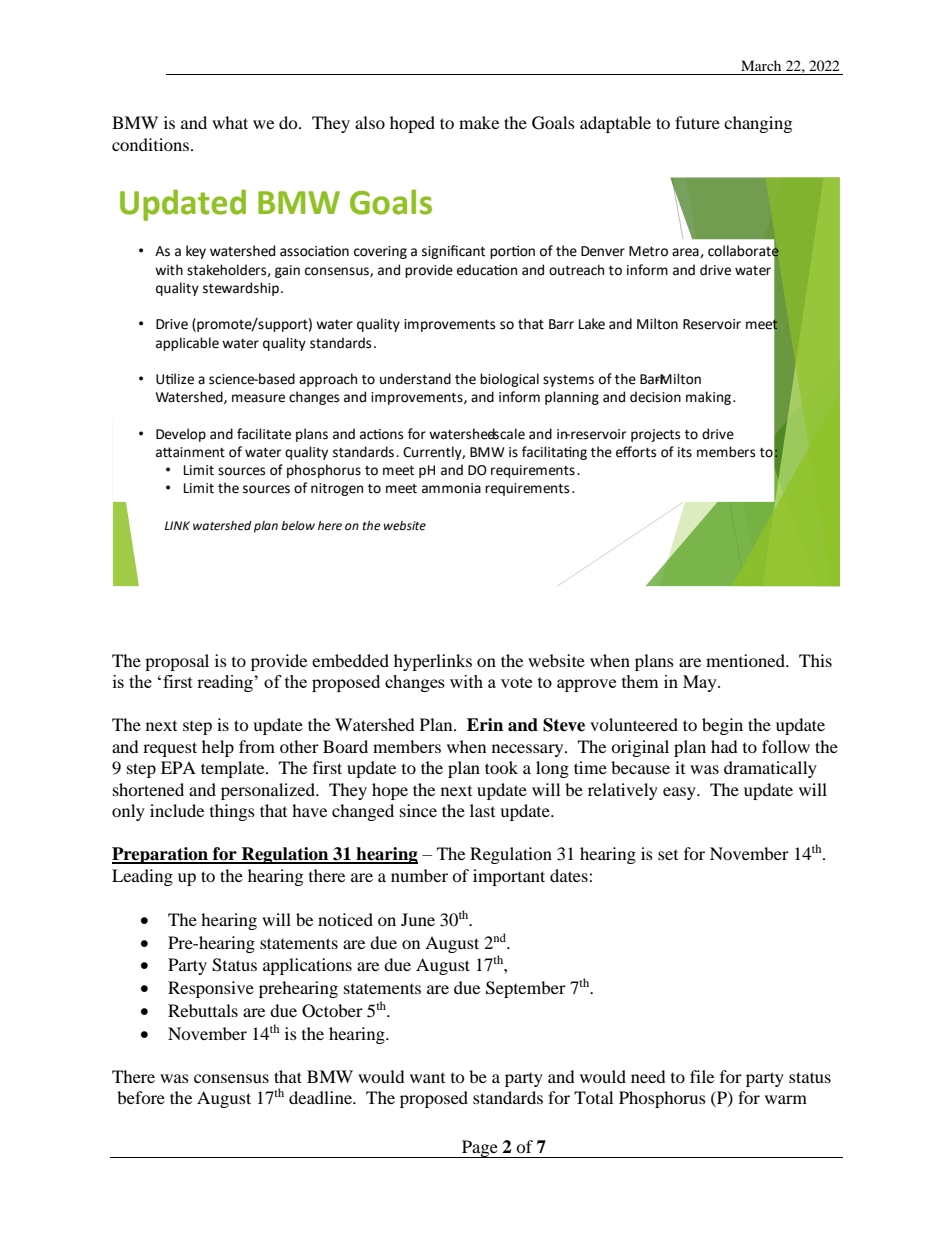 The height and width of the document is (1233, 952). What do you see at coordinates (161, 855) in the document?
I see `Preparation` at bounding box center [161, 855].
